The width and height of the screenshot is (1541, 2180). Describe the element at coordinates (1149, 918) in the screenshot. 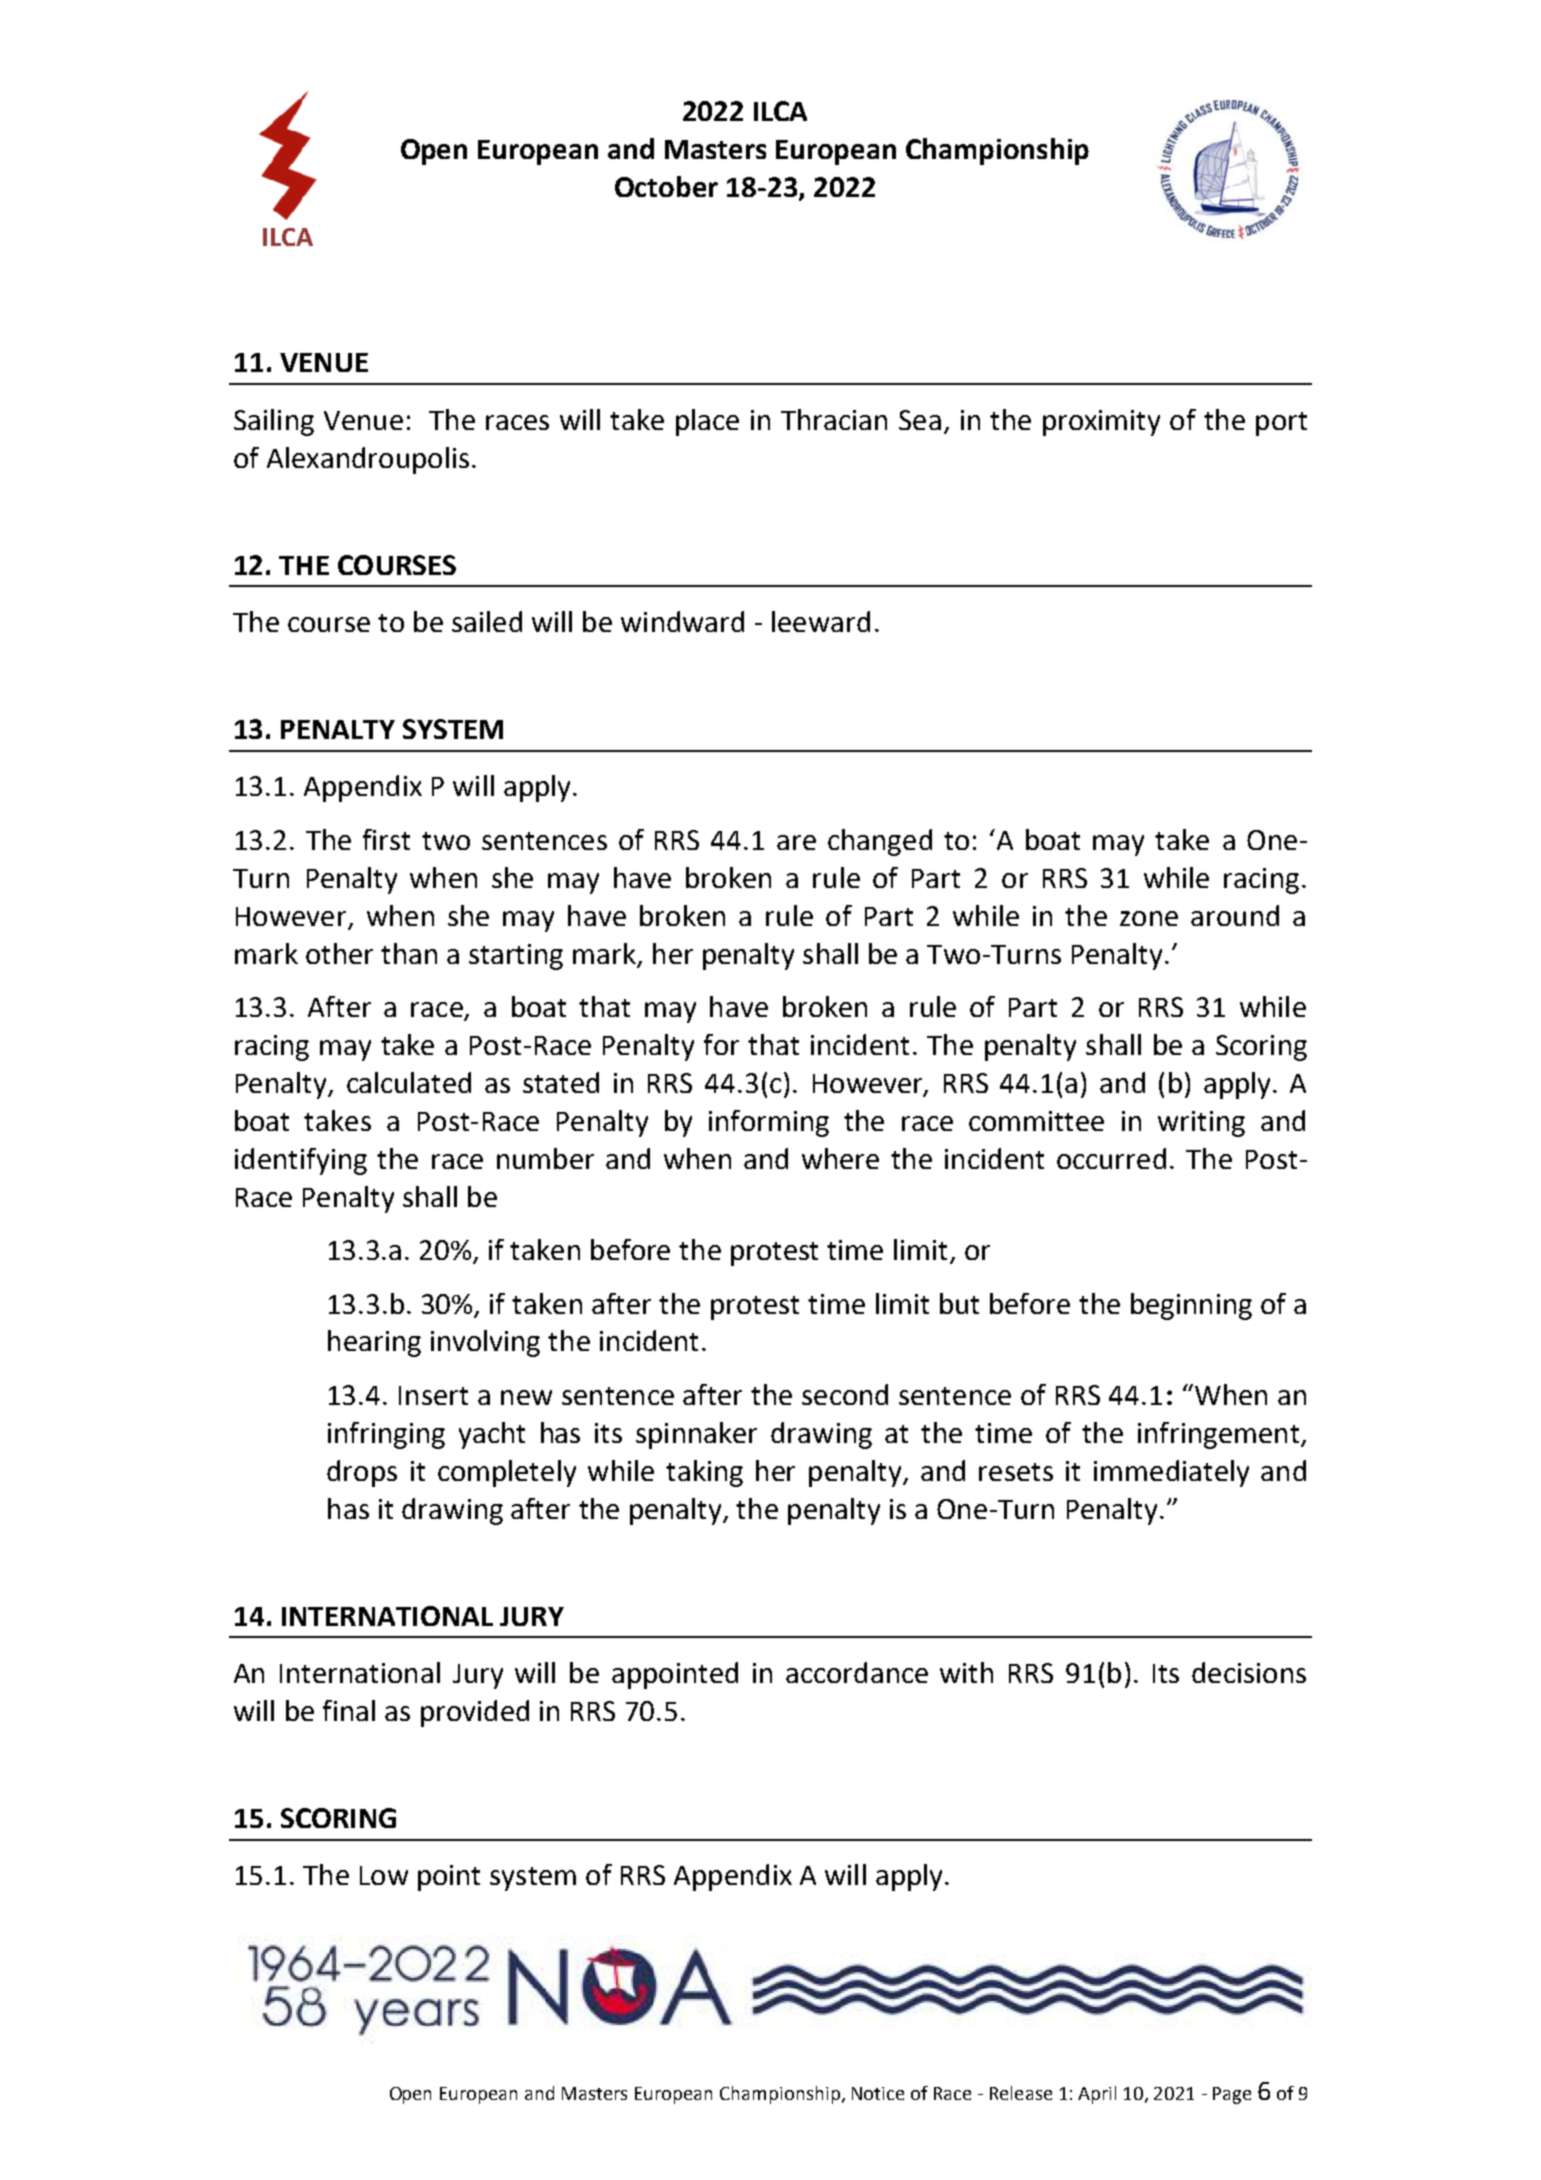

I see `zone` at that location.
